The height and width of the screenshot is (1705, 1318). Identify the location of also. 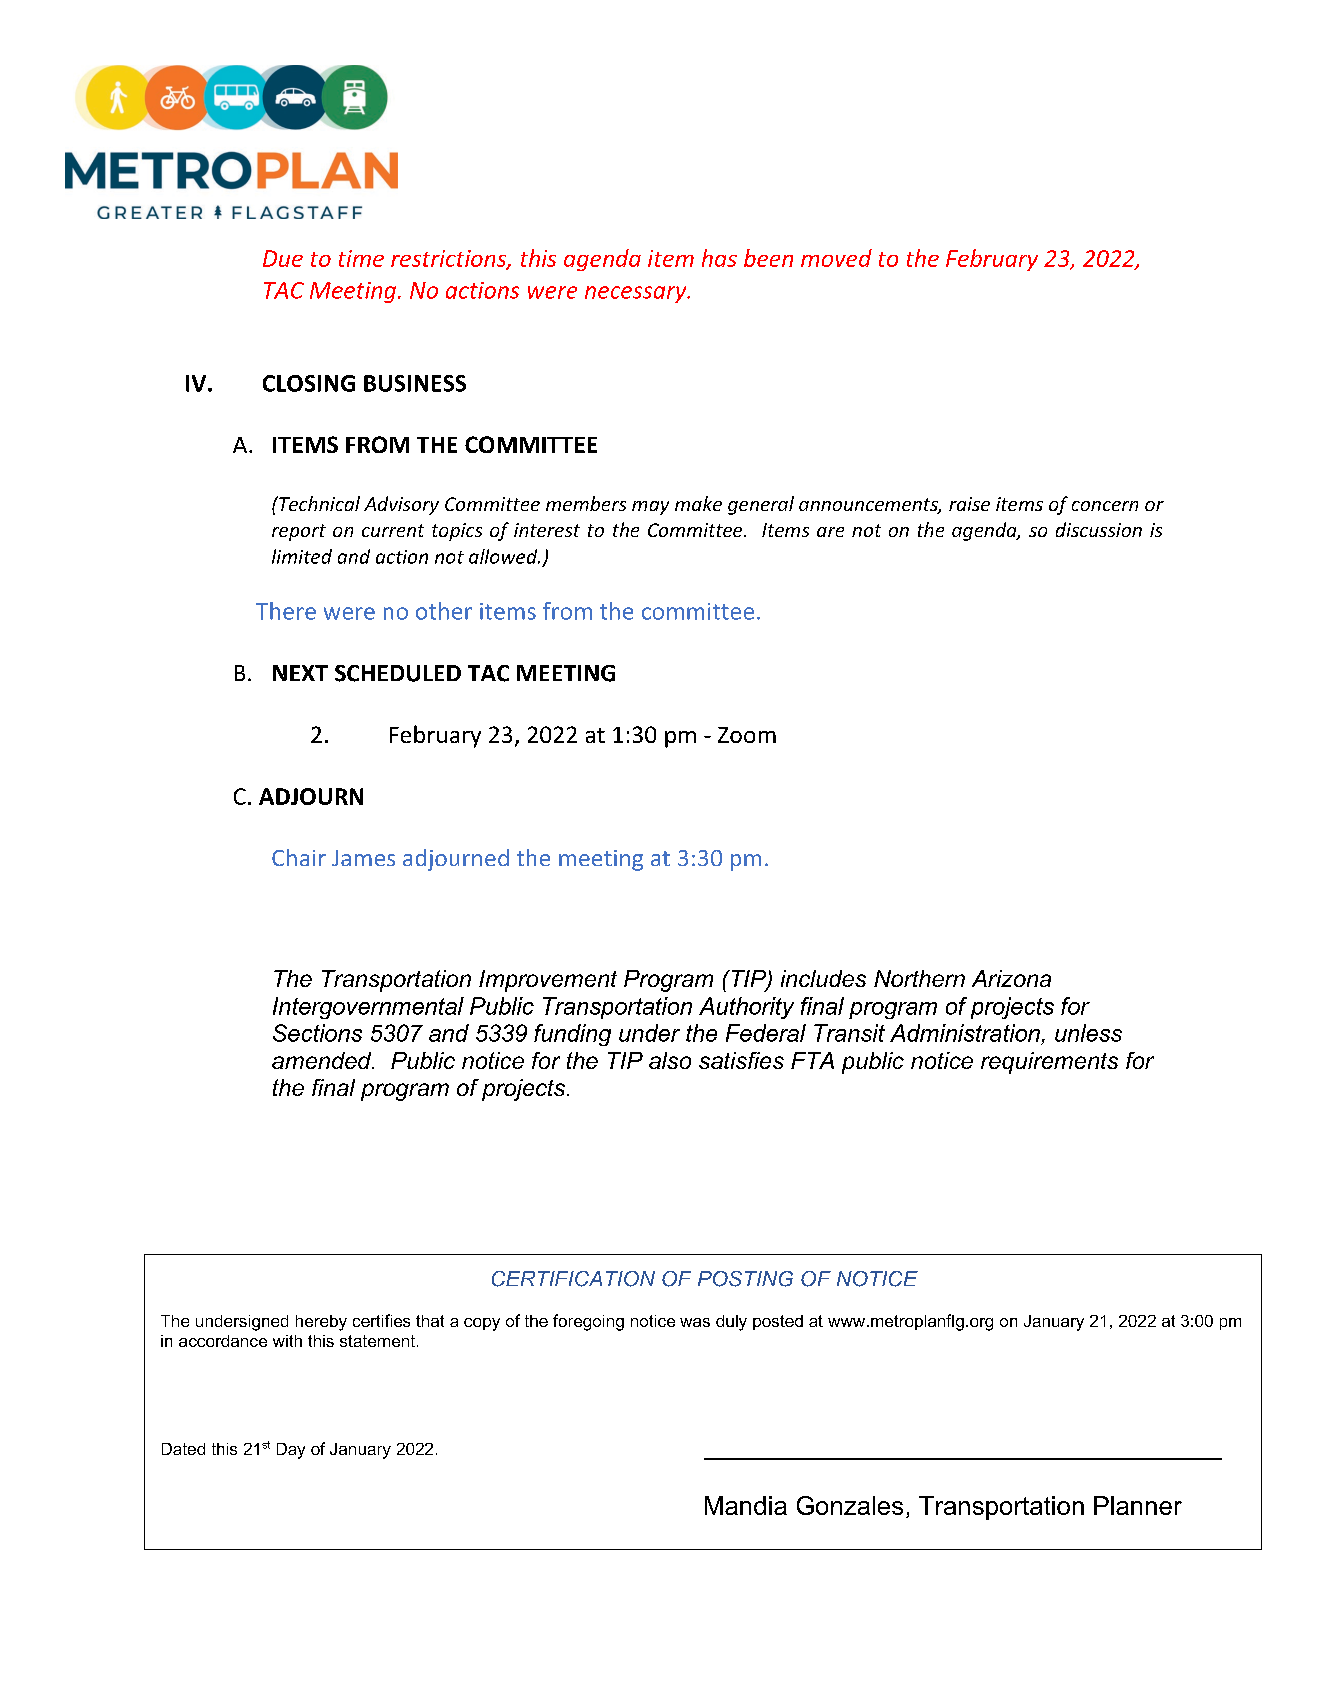
(670, 1060).
